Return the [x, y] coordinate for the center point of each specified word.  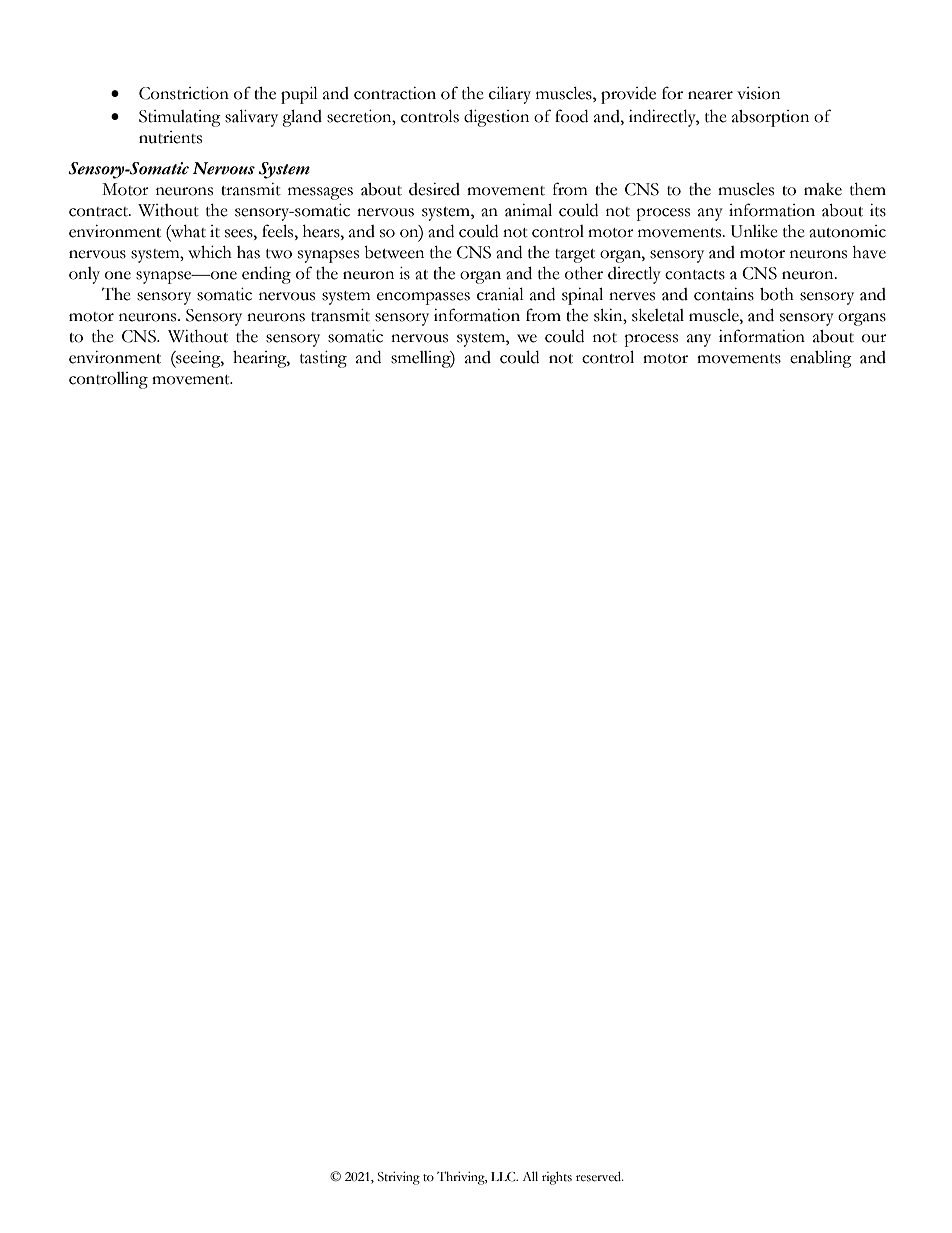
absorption [770, 118]
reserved [600, 1176]
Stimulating [180, 118]
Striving [399, 1178]
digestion [496, 118]
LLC [504, 1177]
